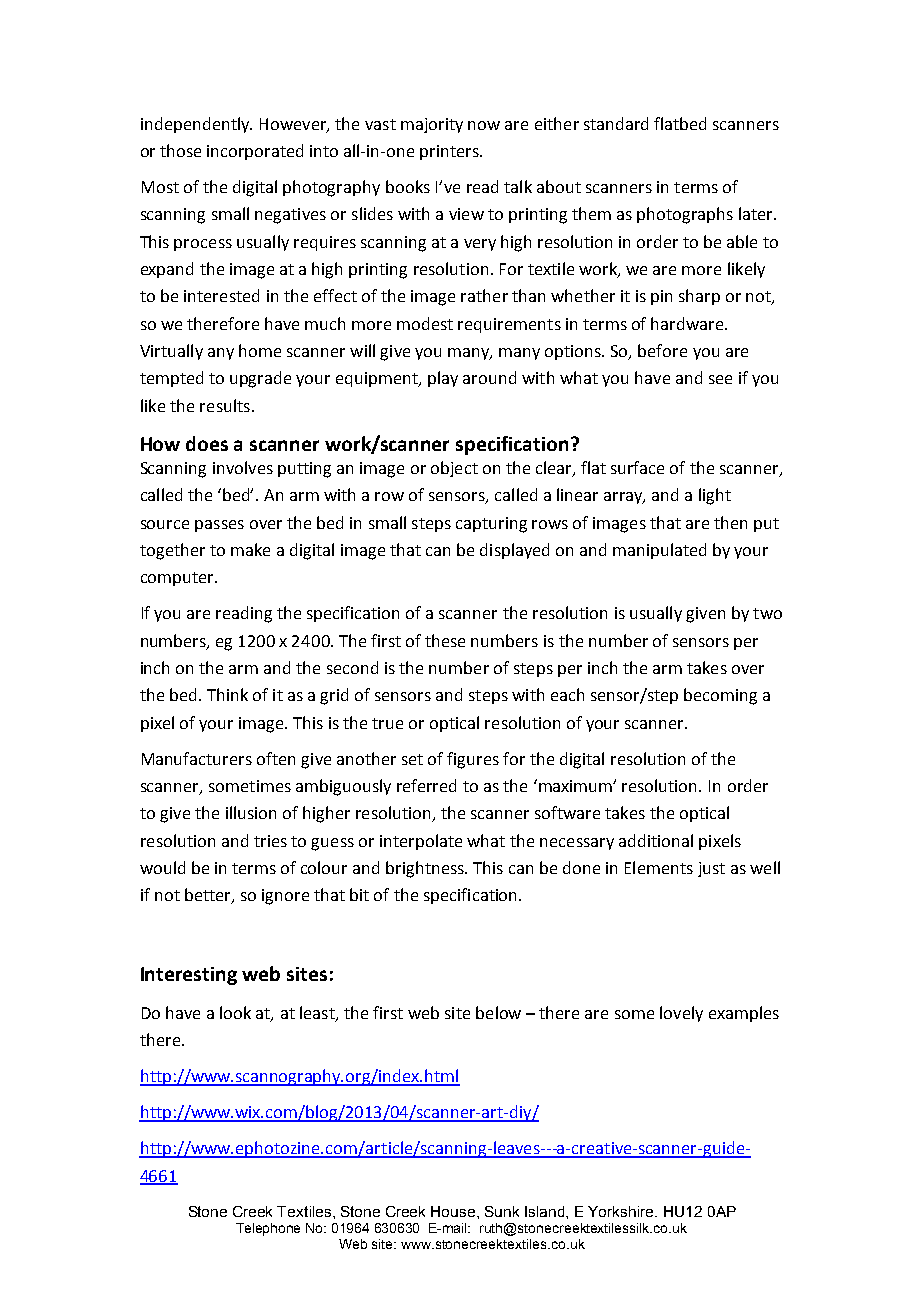 The image size is (924, 1308). Describe the element at coordinates (268, 1229) in the document. I see `Telephone` at that location.
